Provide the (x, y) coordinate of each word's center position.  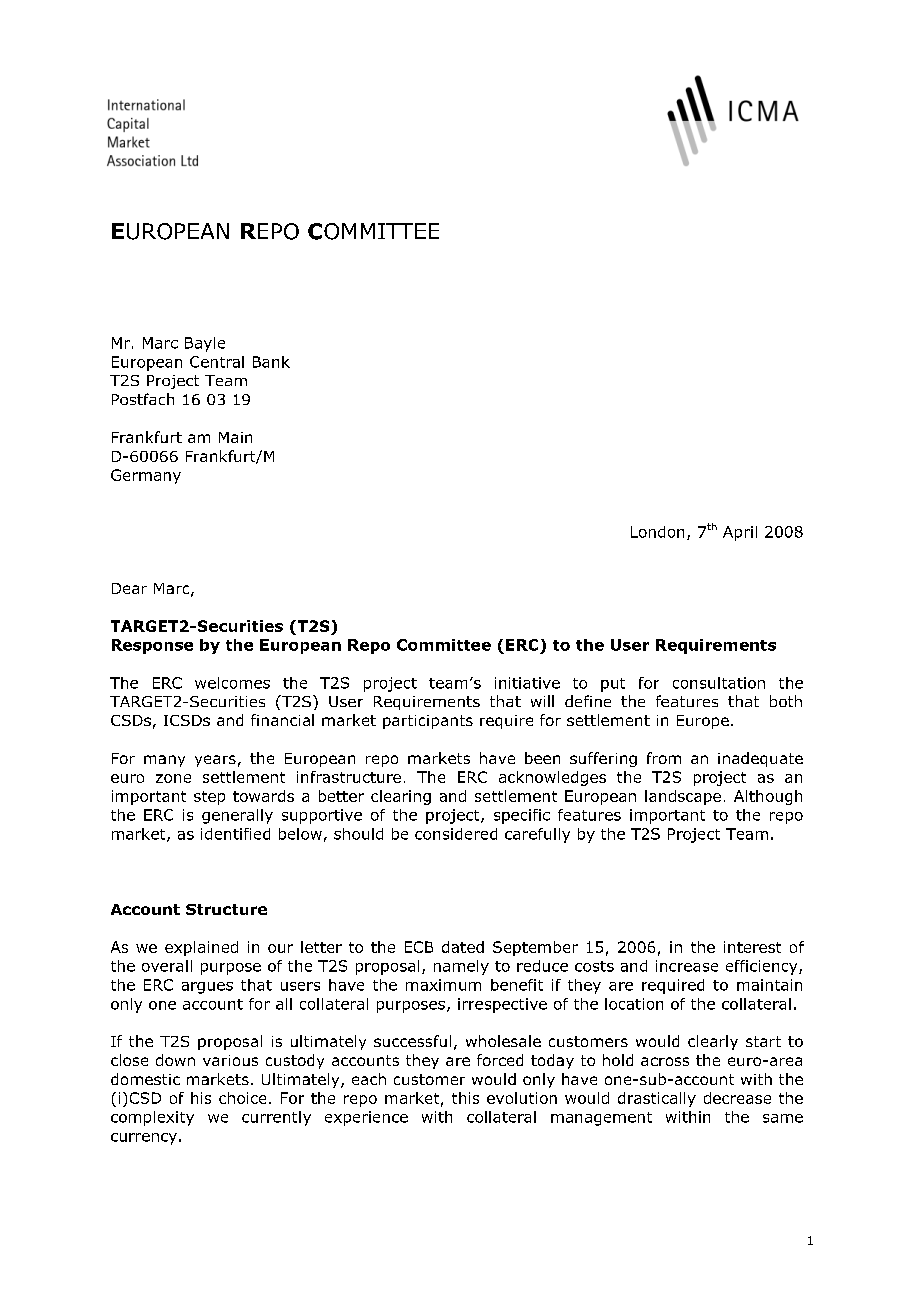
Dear (129, 588)
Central (217, 362)
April (740, 533)
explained (201, 948)
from (664, 758)
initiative (527, 683)
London (657, 532)
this (465, 1098)
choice (242, 1098)
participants (428, 722)
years (215, 761)
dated (463, 947)
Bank (271, 362)
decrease (737, 1098)
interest (752, 947)
